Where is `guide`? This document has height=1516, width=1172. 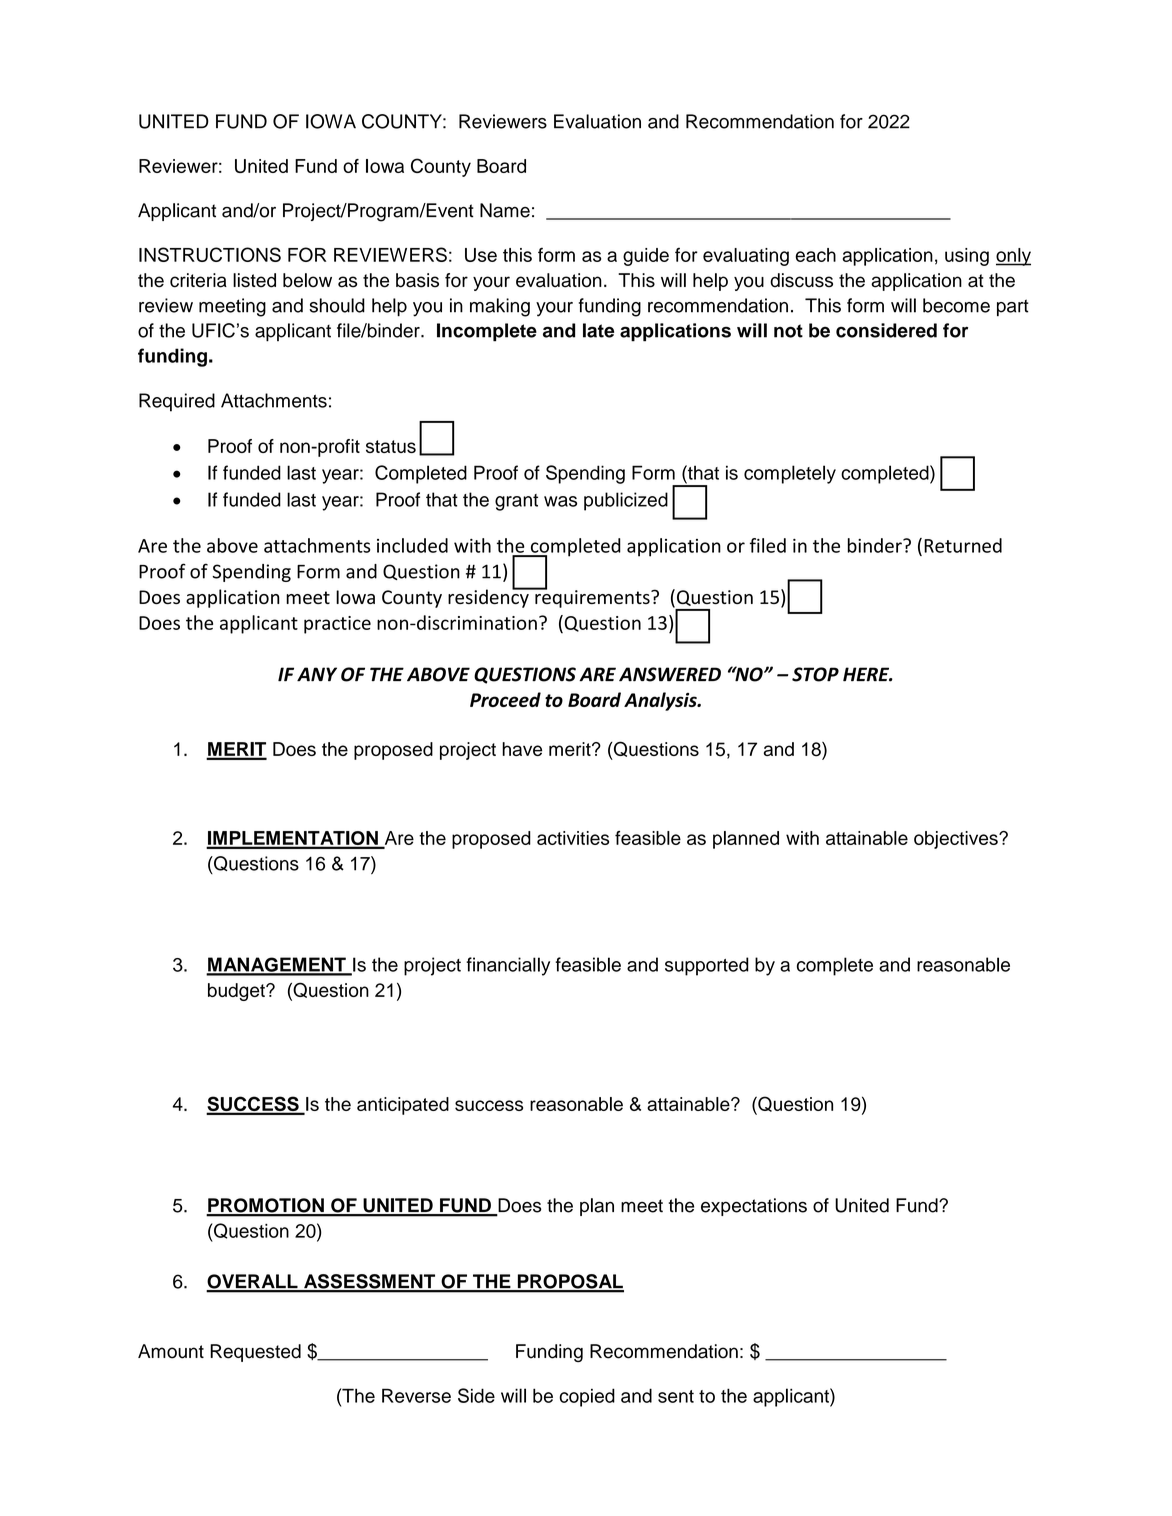 guide is located at coordinates (646, 257).
